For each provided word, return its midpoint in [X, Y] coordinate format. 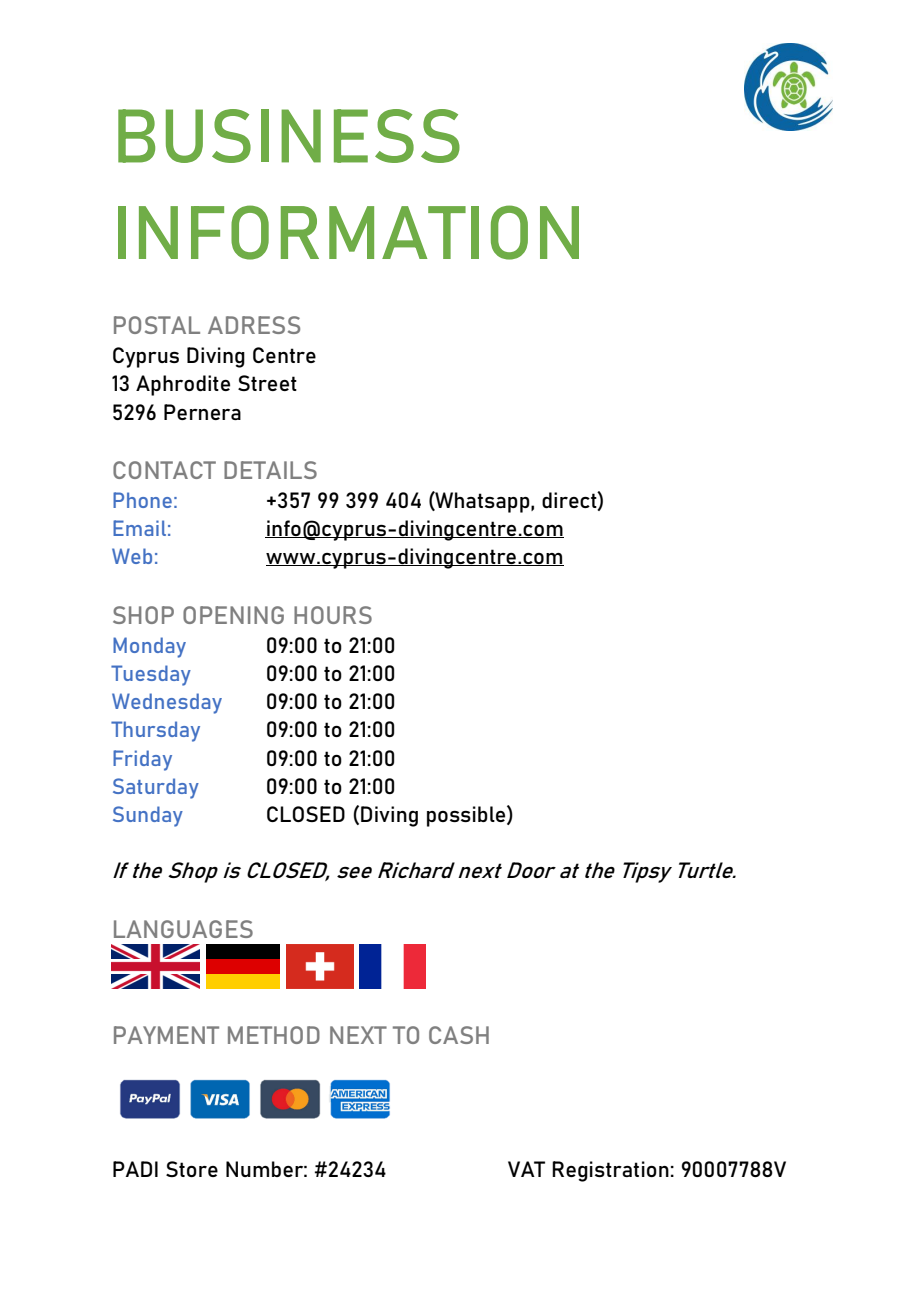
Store [192, 1169]
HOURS [333, 615]
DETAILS [270, 470]
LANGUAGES [183, 929]
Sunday [148, 816]
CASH [459, 1035]
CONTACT [164, 470]
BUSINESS [289, 136]
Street [267, 383]
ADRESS [254, 325]
